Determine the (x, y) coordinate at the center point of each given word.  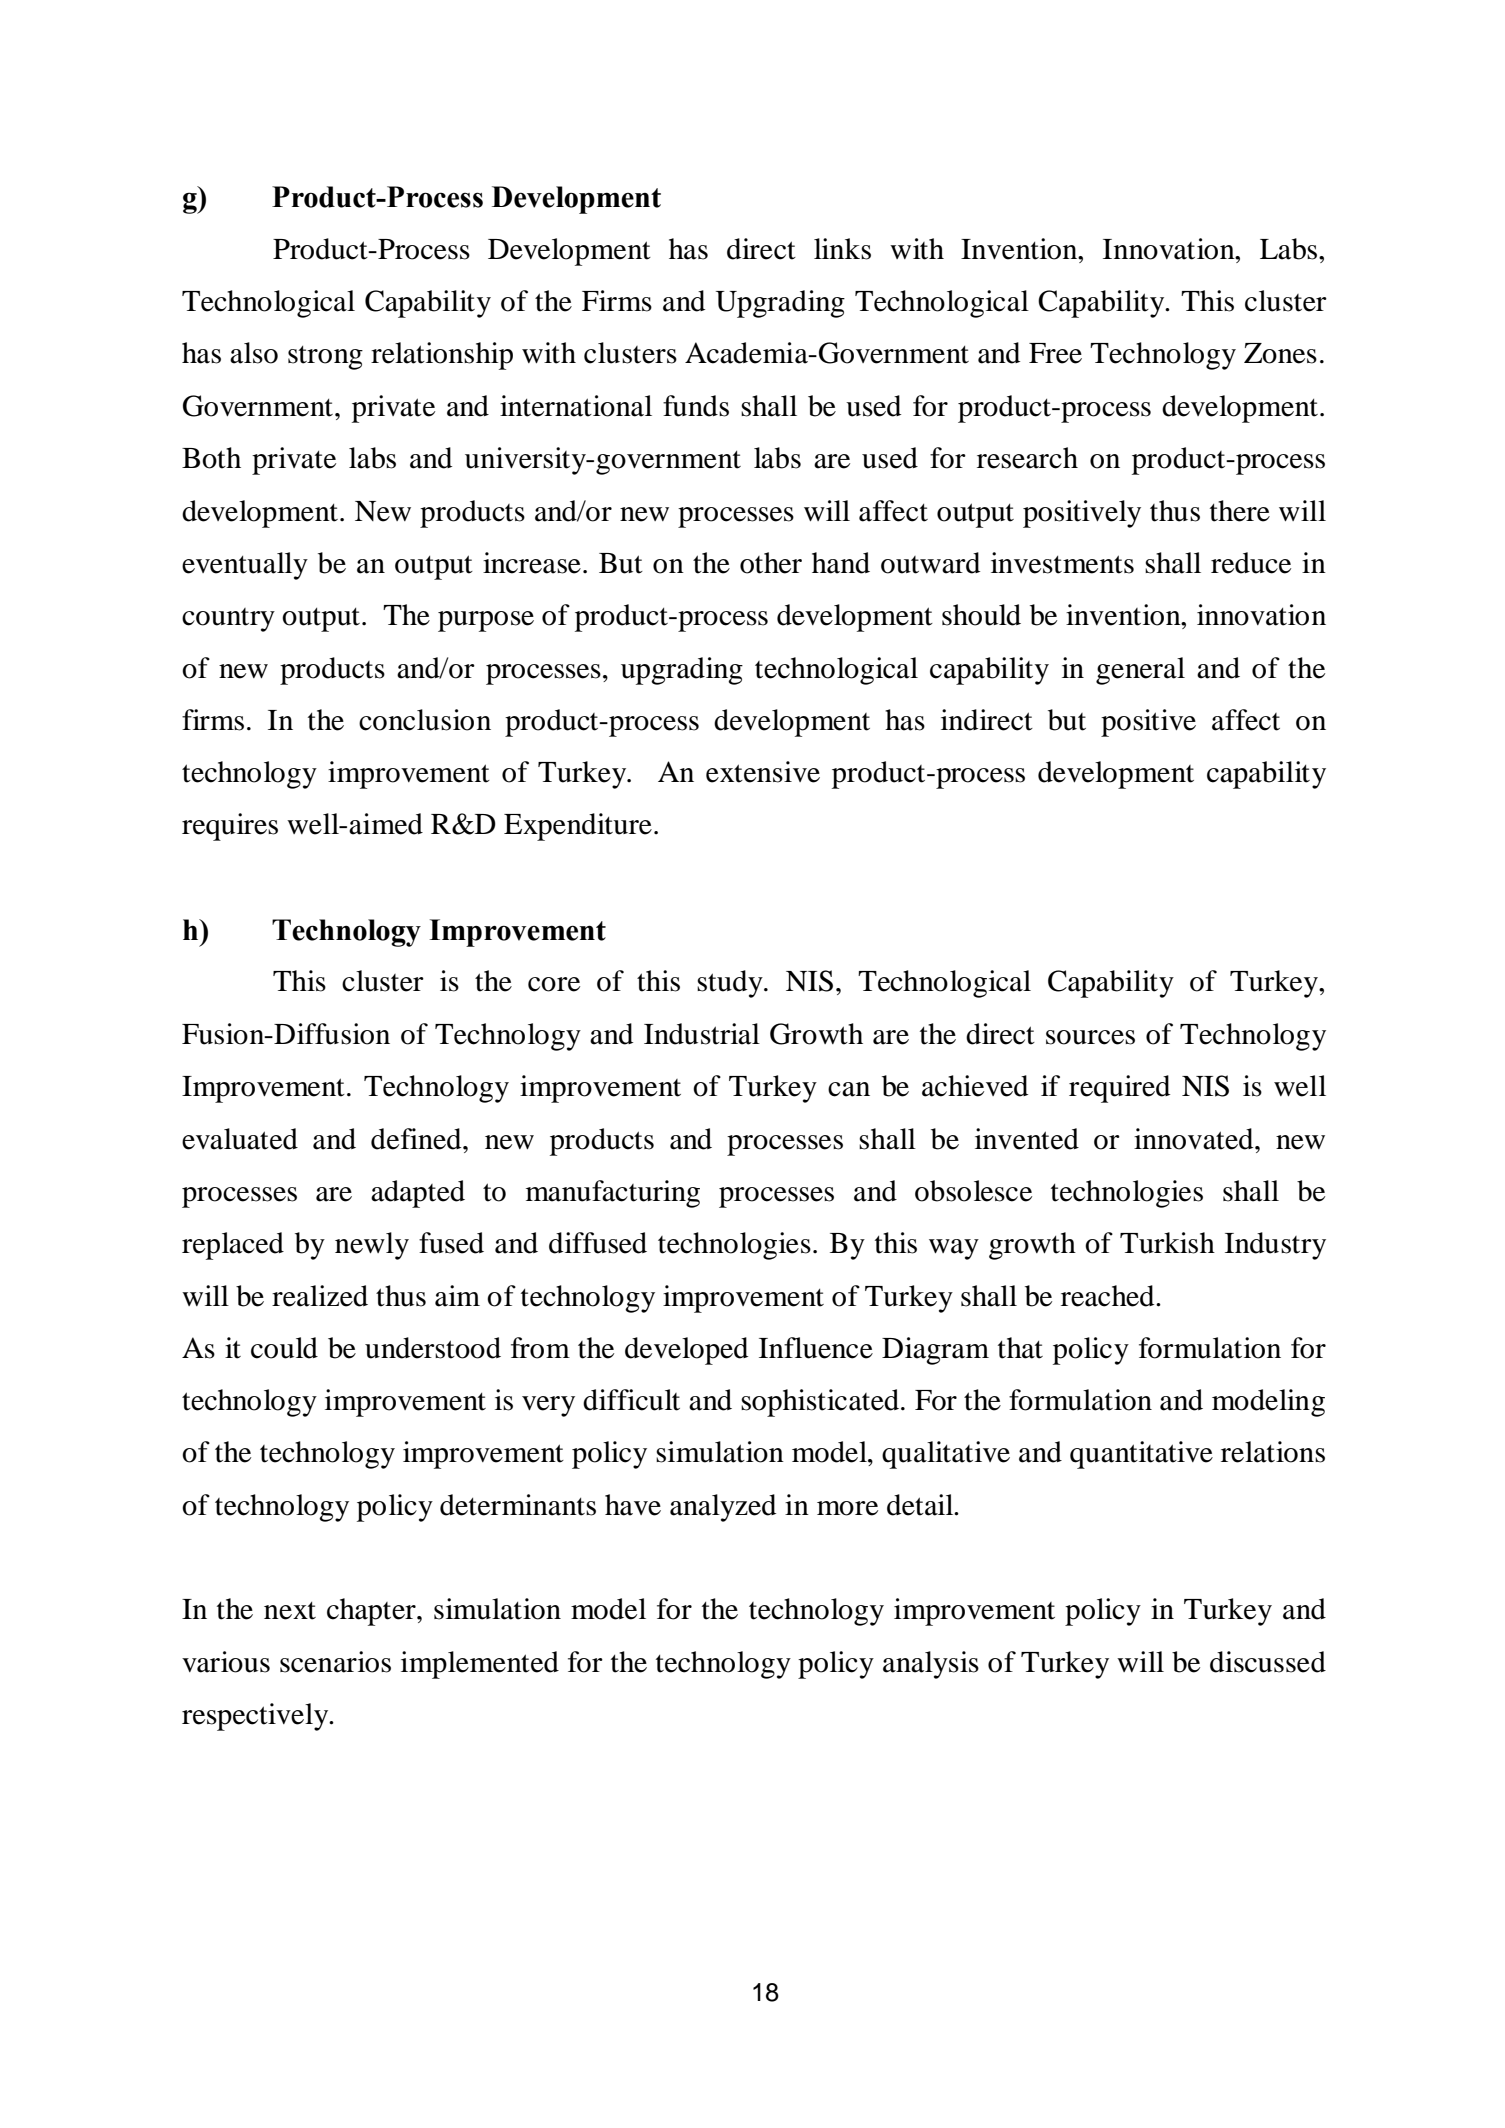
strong (325, 358)
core (554, 984)
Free (1055, 353)
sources (1090, 1037)
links (842, 249)
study (731, 984)
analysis (931, 1665)
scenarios (335, 1662)
